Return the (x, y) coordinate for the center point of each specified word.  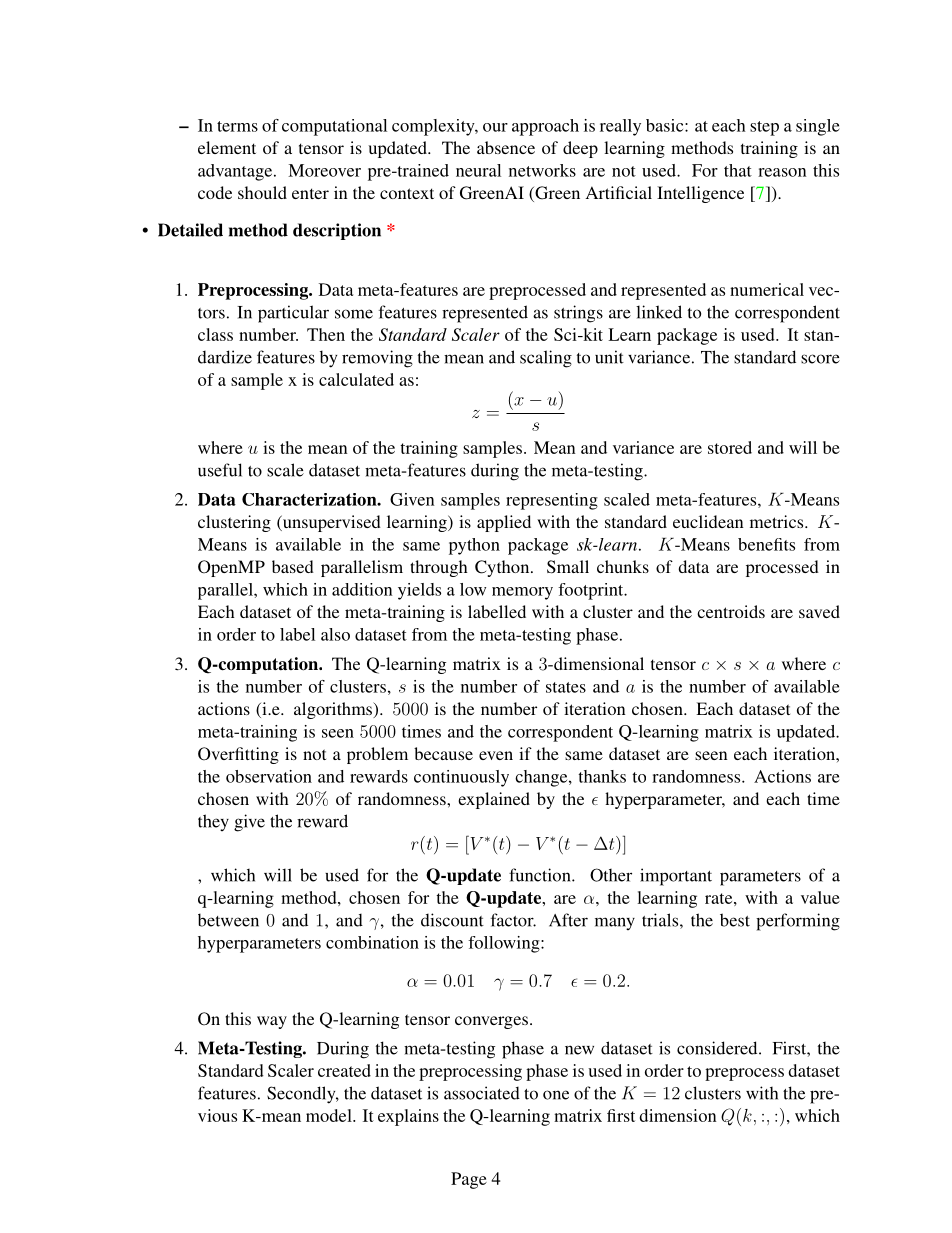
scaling (546, 359)
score (820, 359)
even (496, 755)
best (735, 920)
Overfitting (238, 755)
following (505, 944)
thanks (602, 776)
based (293, 566)
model (330, 1115)
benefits (766, 544)
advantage (236, 172)
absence (506, 147)
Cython (503, 568)
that (738, 170)
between (228, 920)
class (215, 334)
